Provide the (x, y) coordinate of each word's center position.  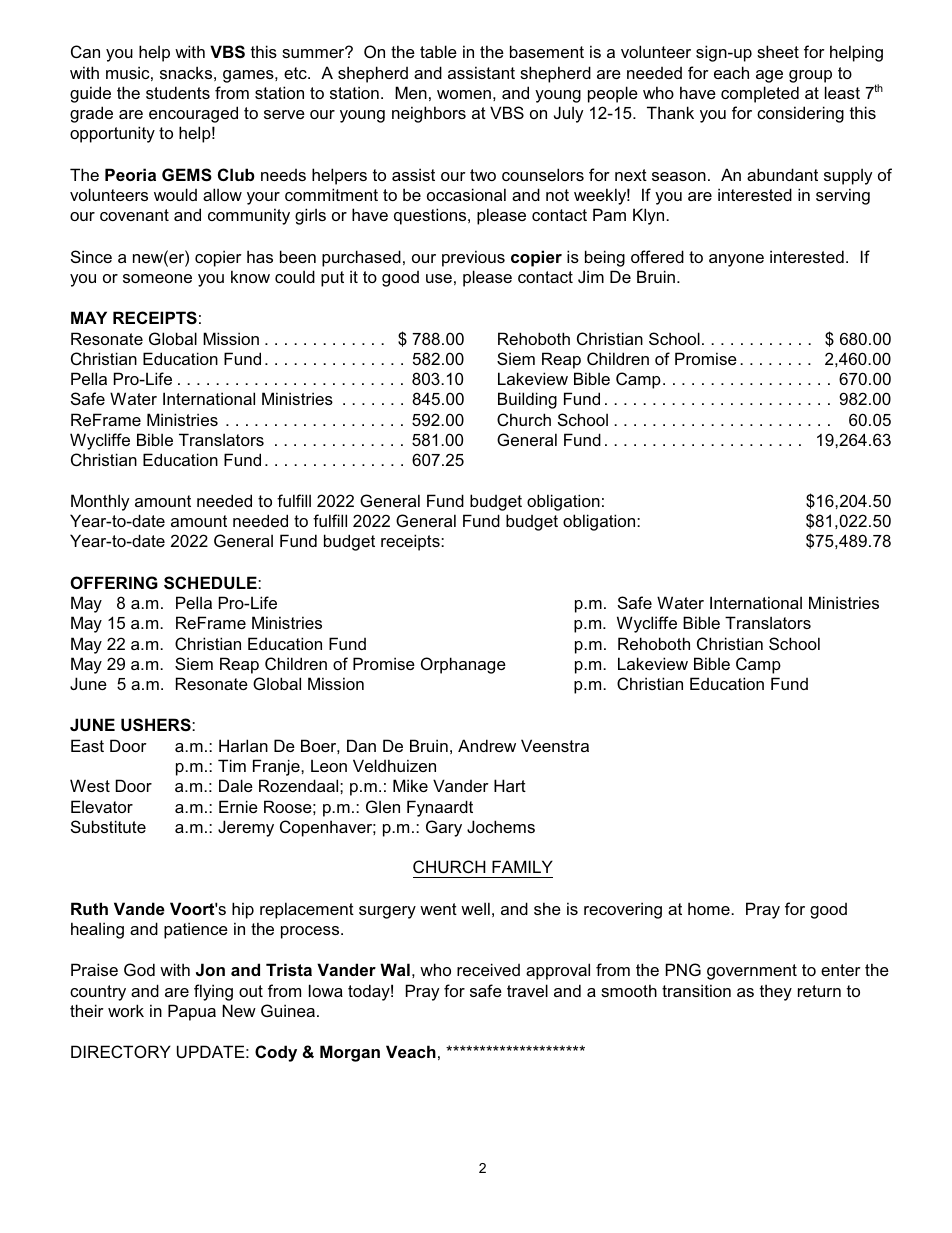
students (178, 92)
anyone (736, 260)
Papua (192, 1012)
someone (157, 278)
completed (760, 94)
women (464, 94)
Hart (510, 785)
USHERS (157, 724)
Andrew (487, 745)
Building (527, 400)
